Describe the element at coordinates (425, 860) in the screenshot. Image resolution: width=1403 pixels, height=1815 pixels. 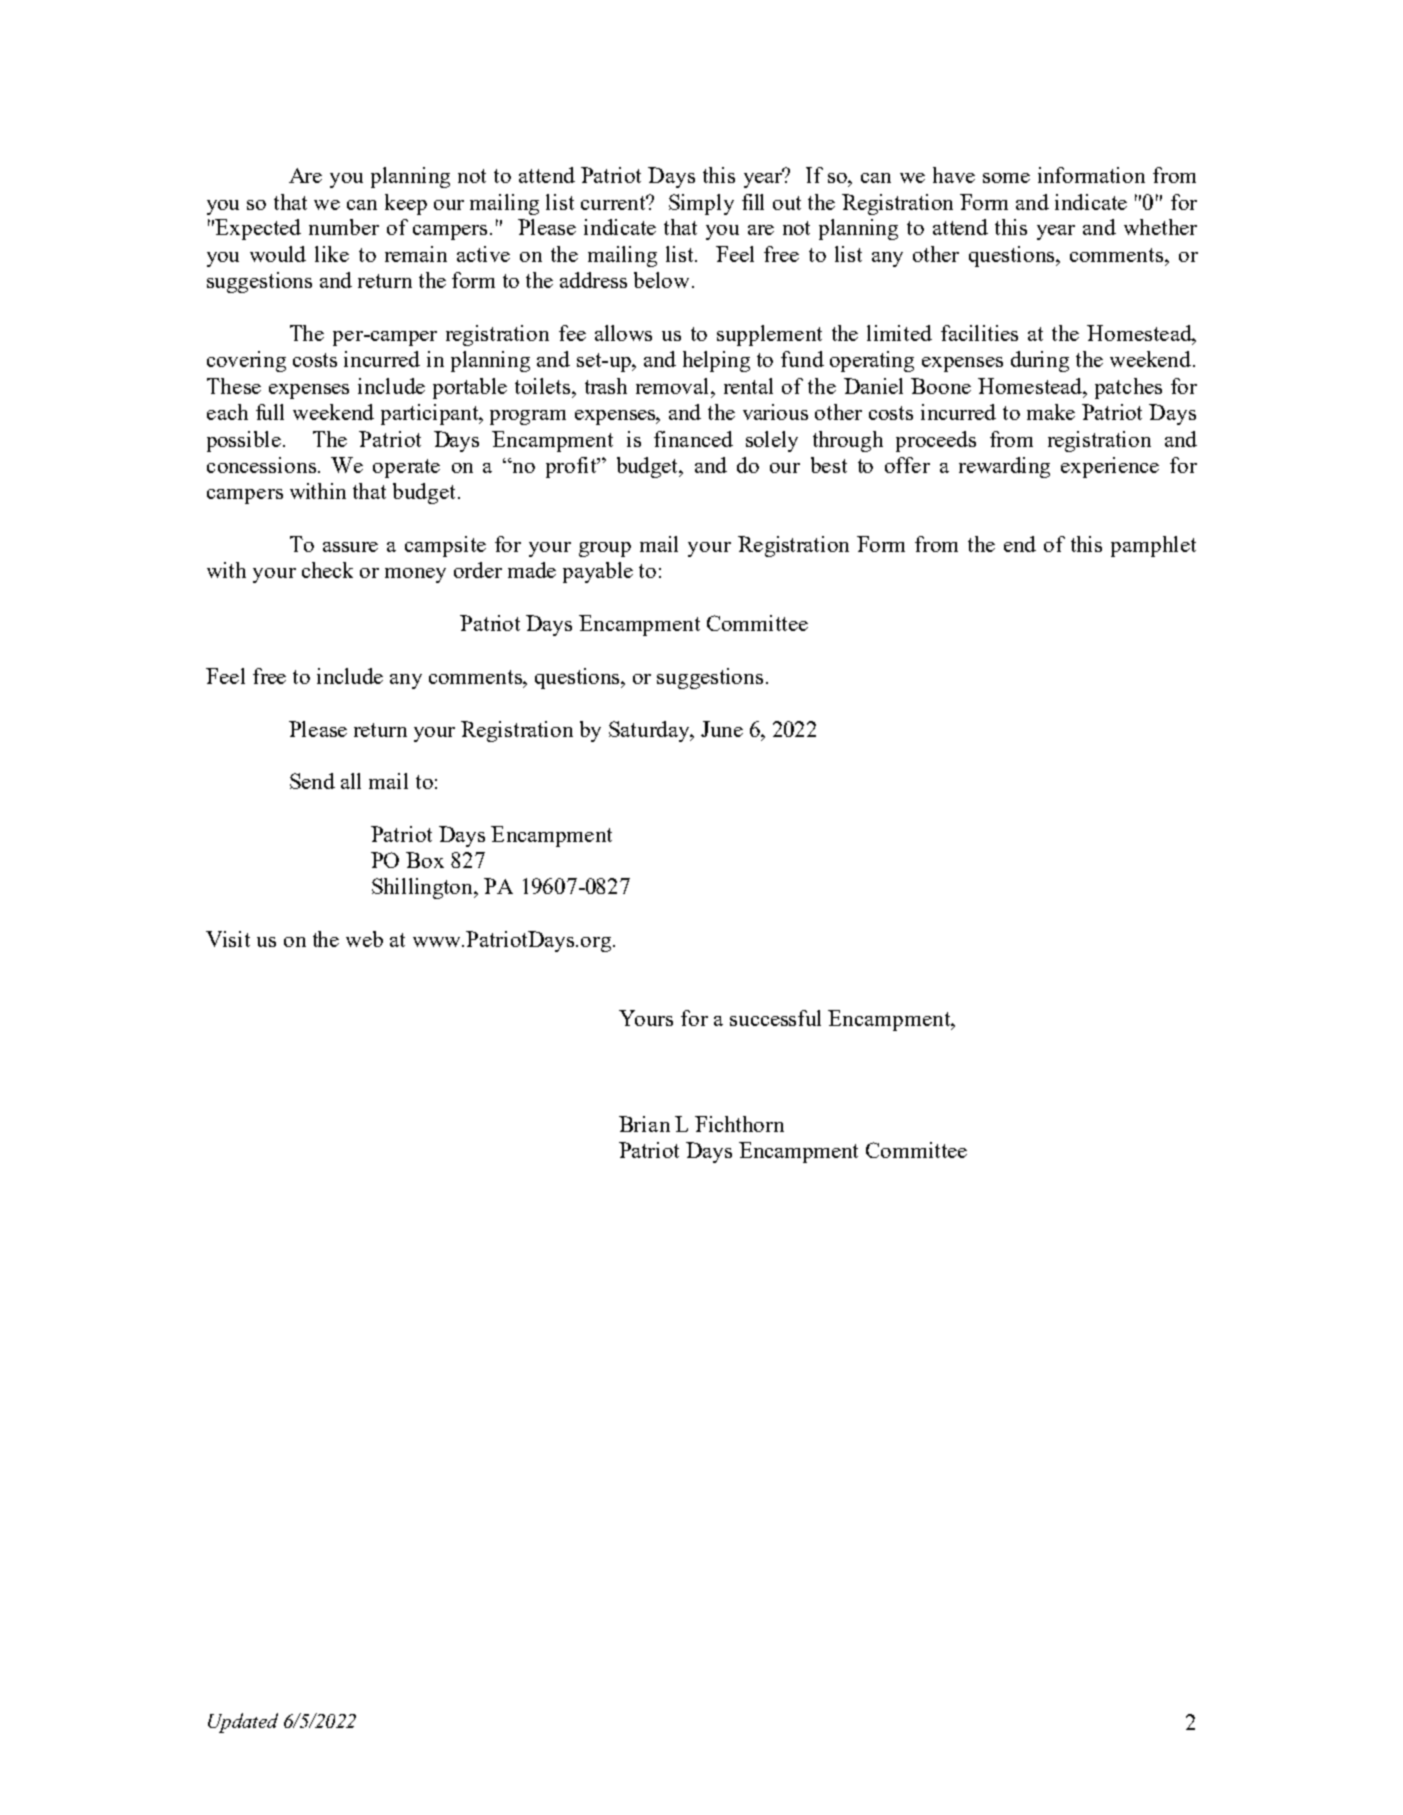
I see `Box` at that location.
